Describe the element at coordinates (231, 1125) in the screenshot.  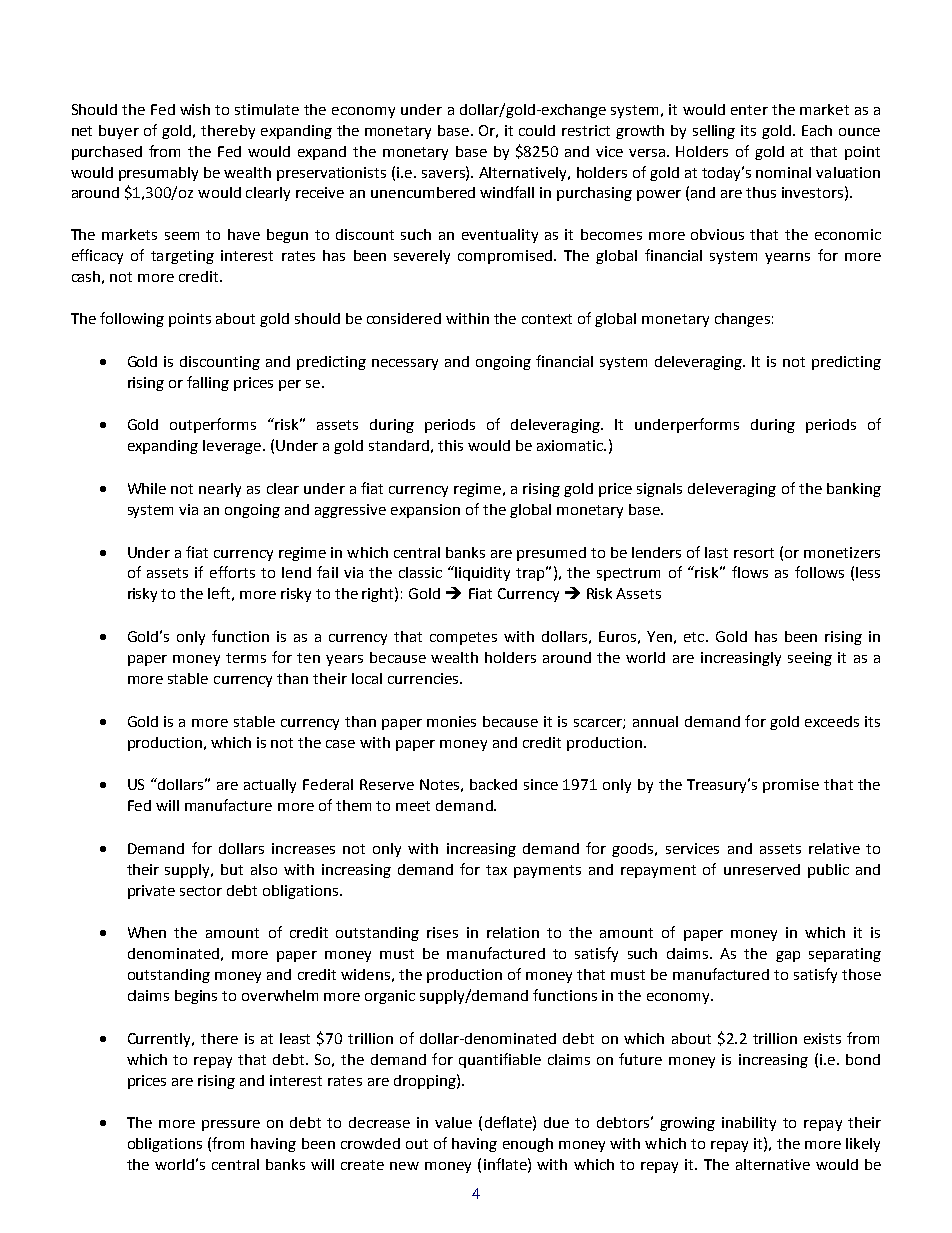
I see `pressure` at that location.
